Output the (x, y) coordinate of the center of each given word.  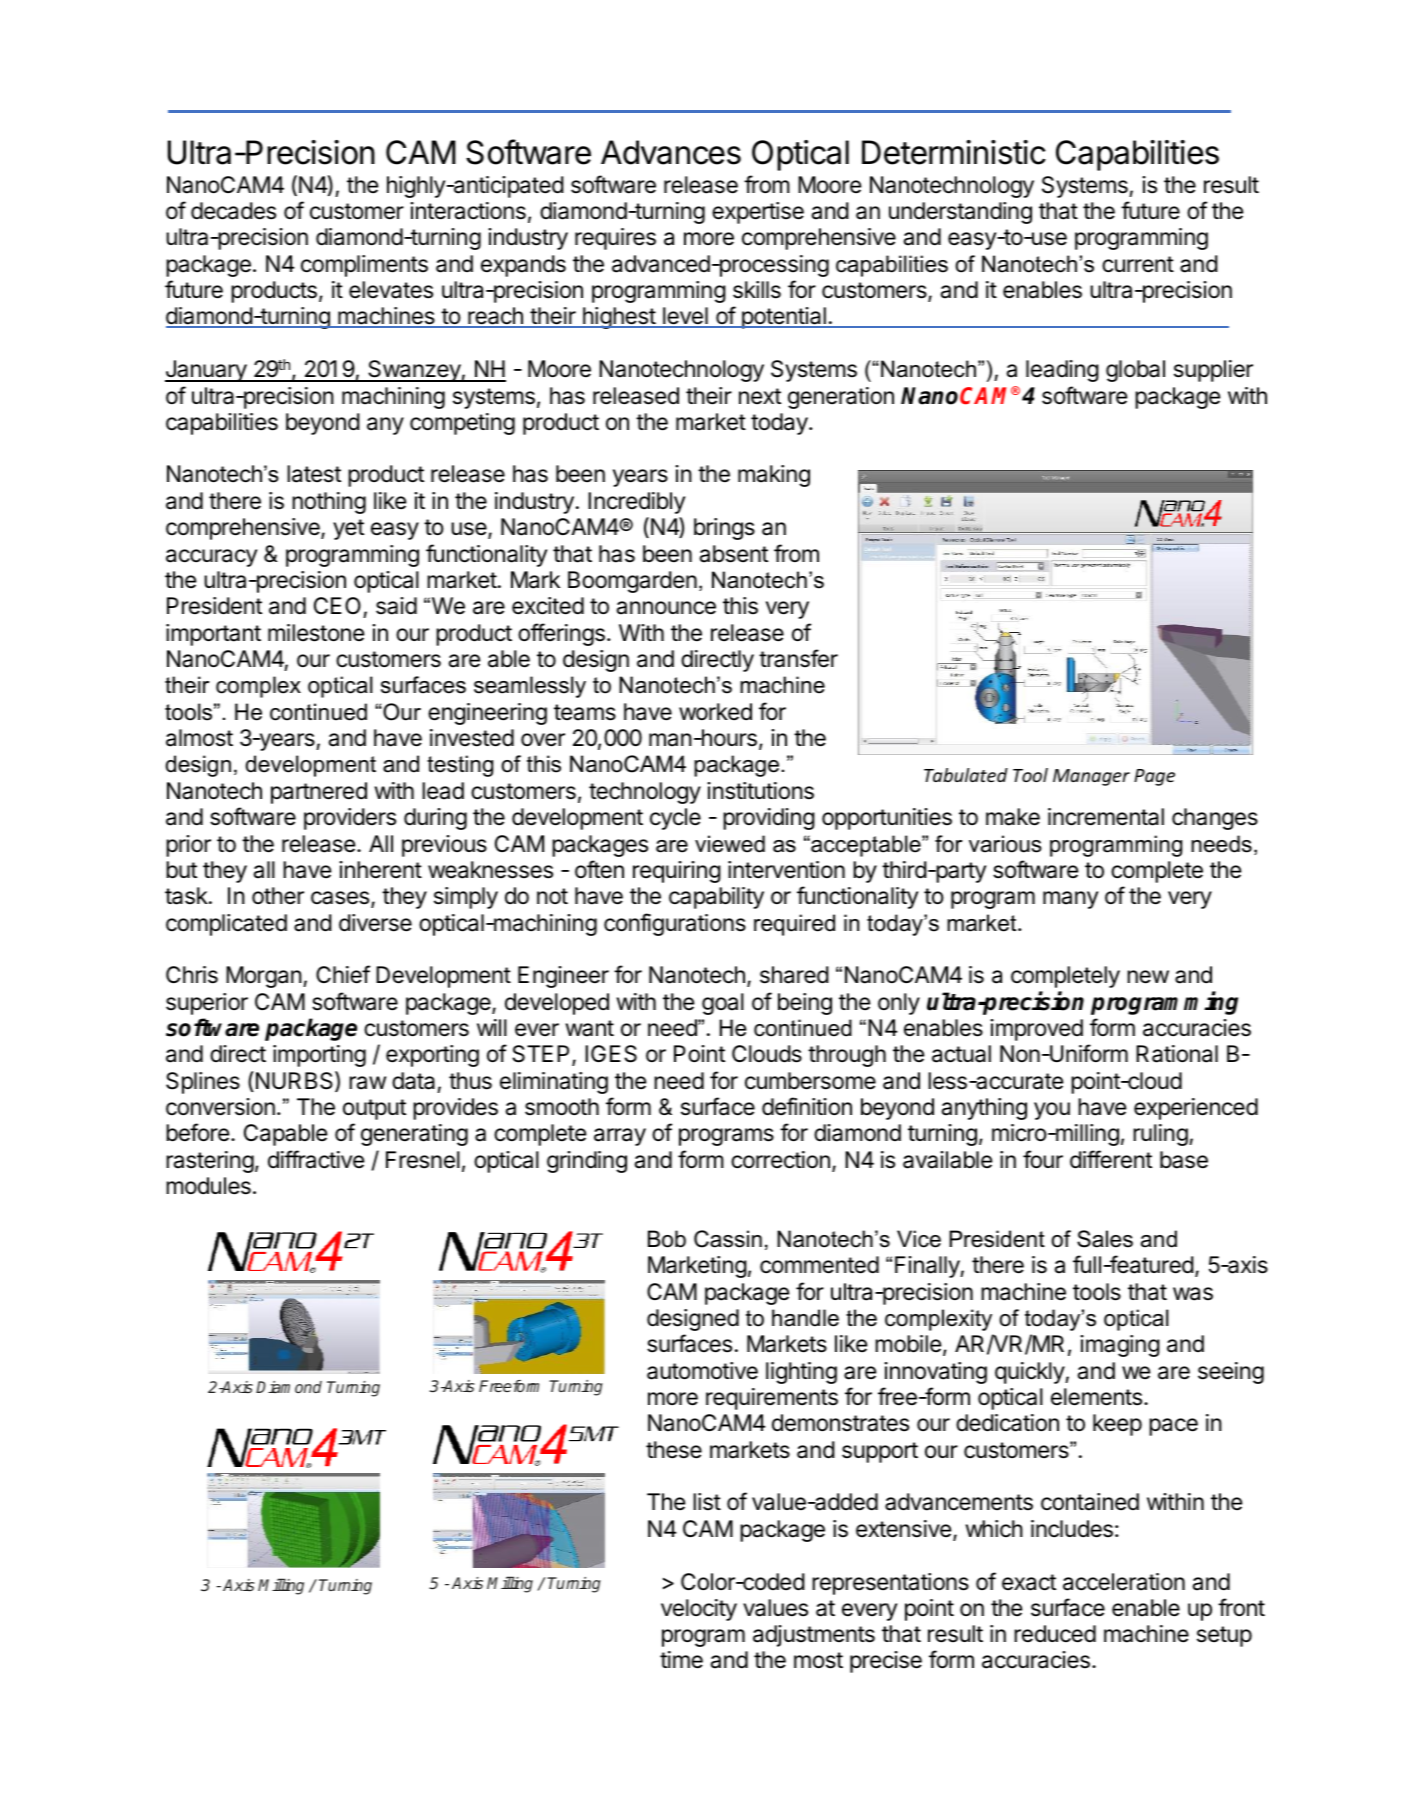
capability (716, 898)
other (278, 896)
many (1070, 900)
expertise (758, 213)
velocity (699, 1610)
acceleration (1124, 1582)
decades (233, 211)
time (681, 1660)
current (1138, 264)
